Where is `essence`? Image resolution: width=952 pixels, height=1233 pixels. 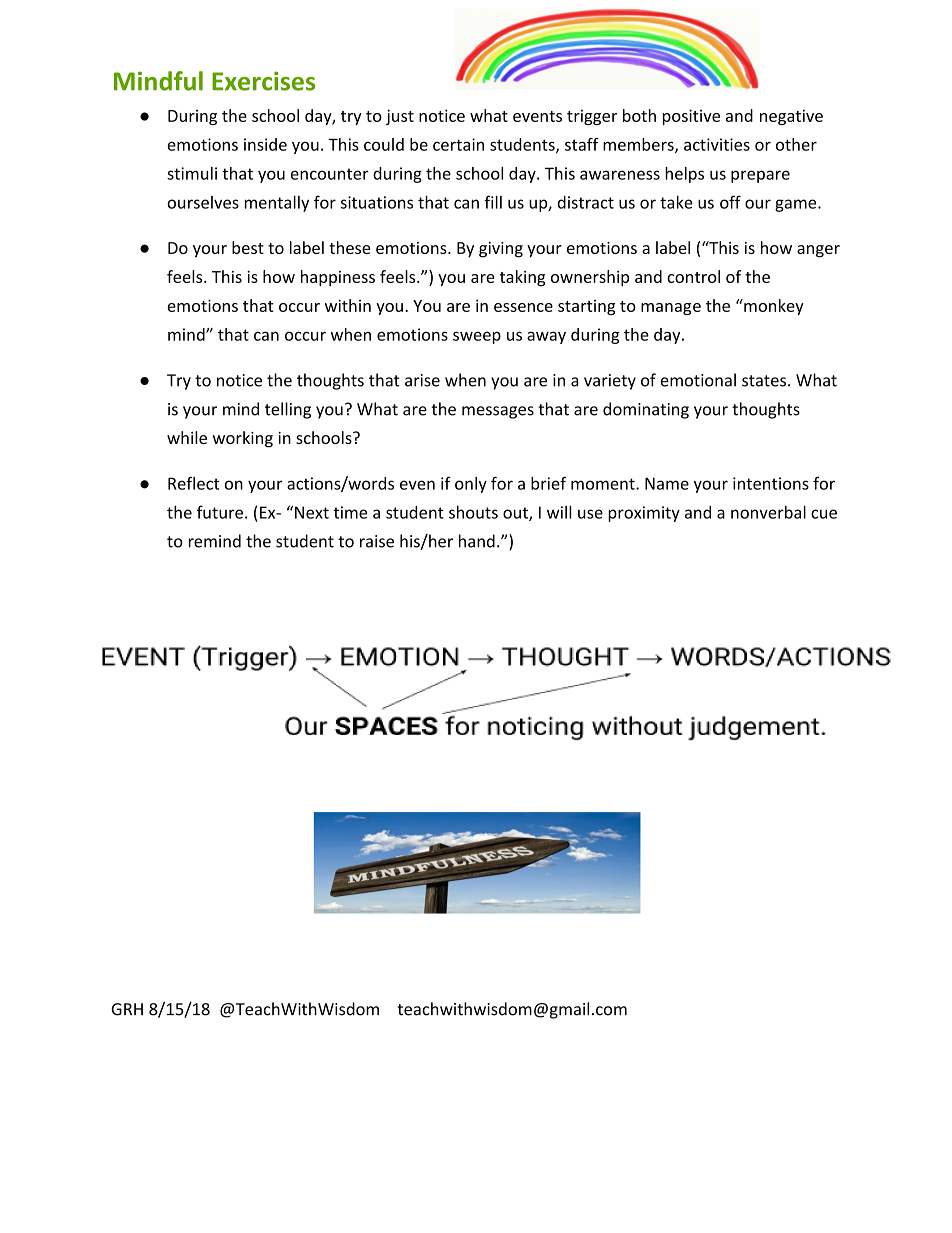 essence is located at coordinates (523, 307).
